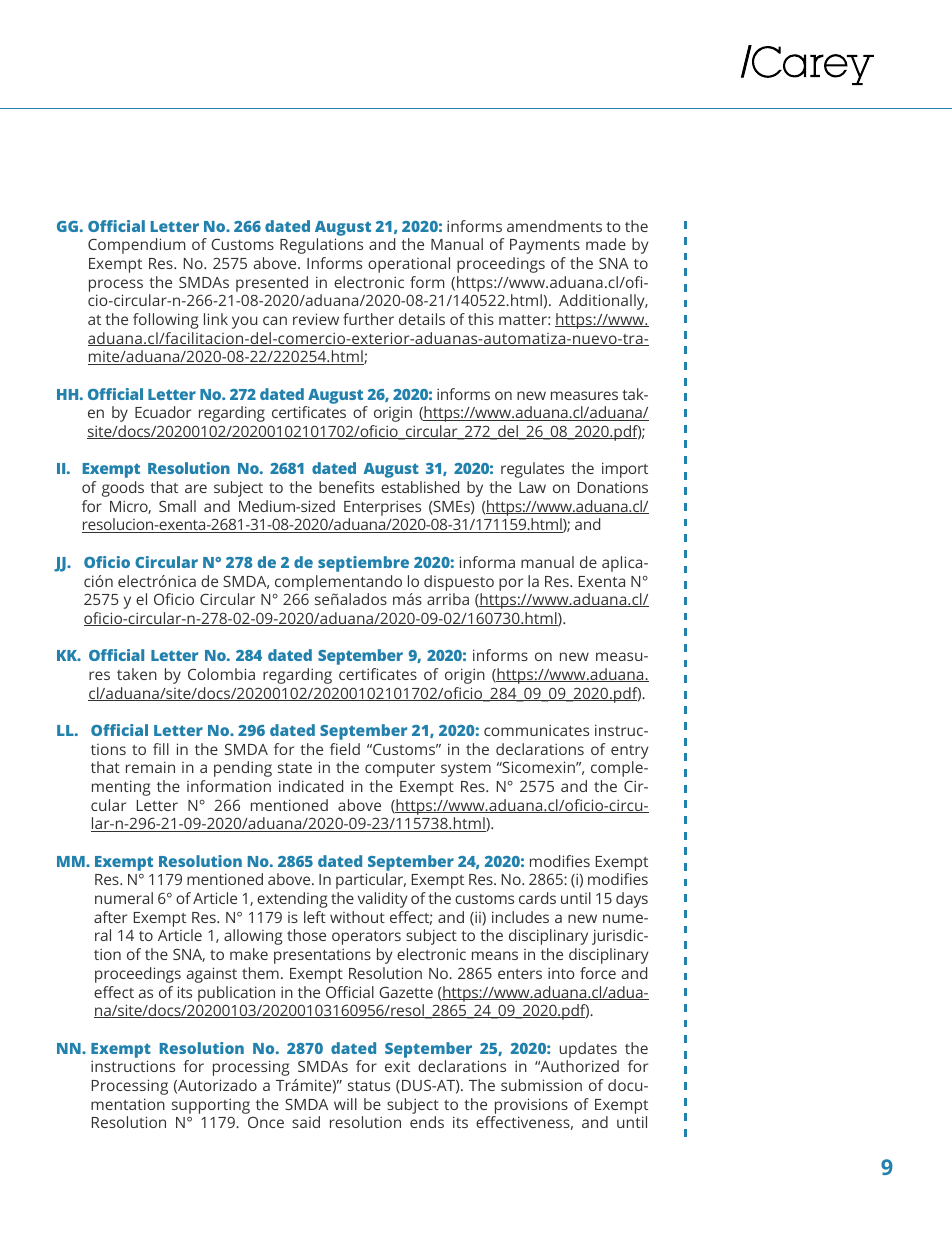 This document has height=1233, width=952. Describe the element at coordinates (383, 900) in the document. I see `validity` at that location.
